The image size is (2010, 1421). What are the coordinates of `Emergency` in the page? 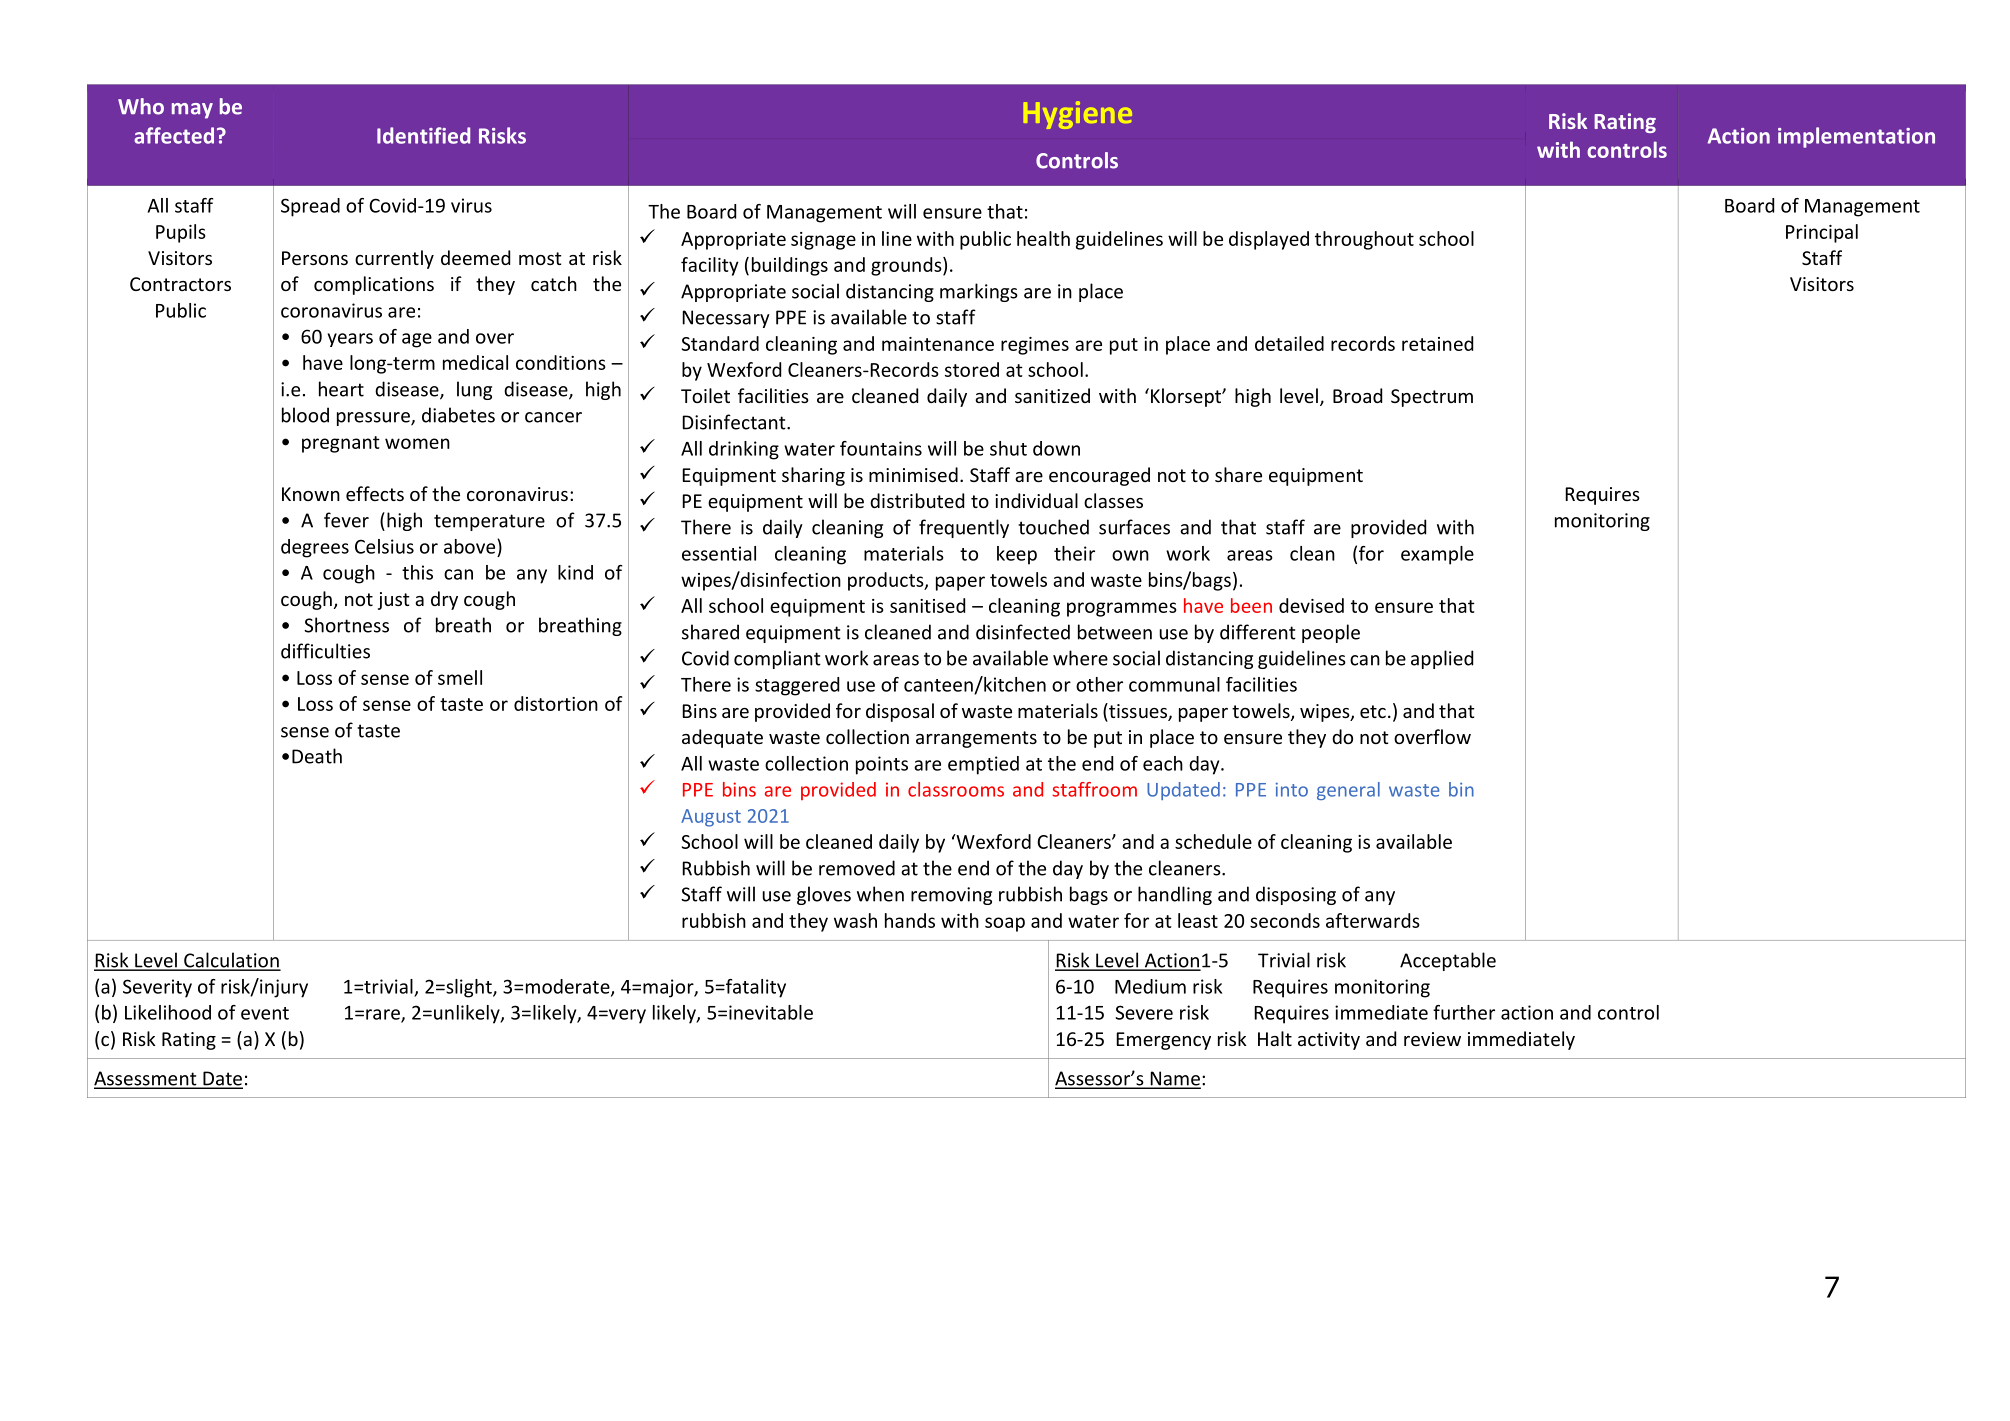 It's located at (1163, 1041).
